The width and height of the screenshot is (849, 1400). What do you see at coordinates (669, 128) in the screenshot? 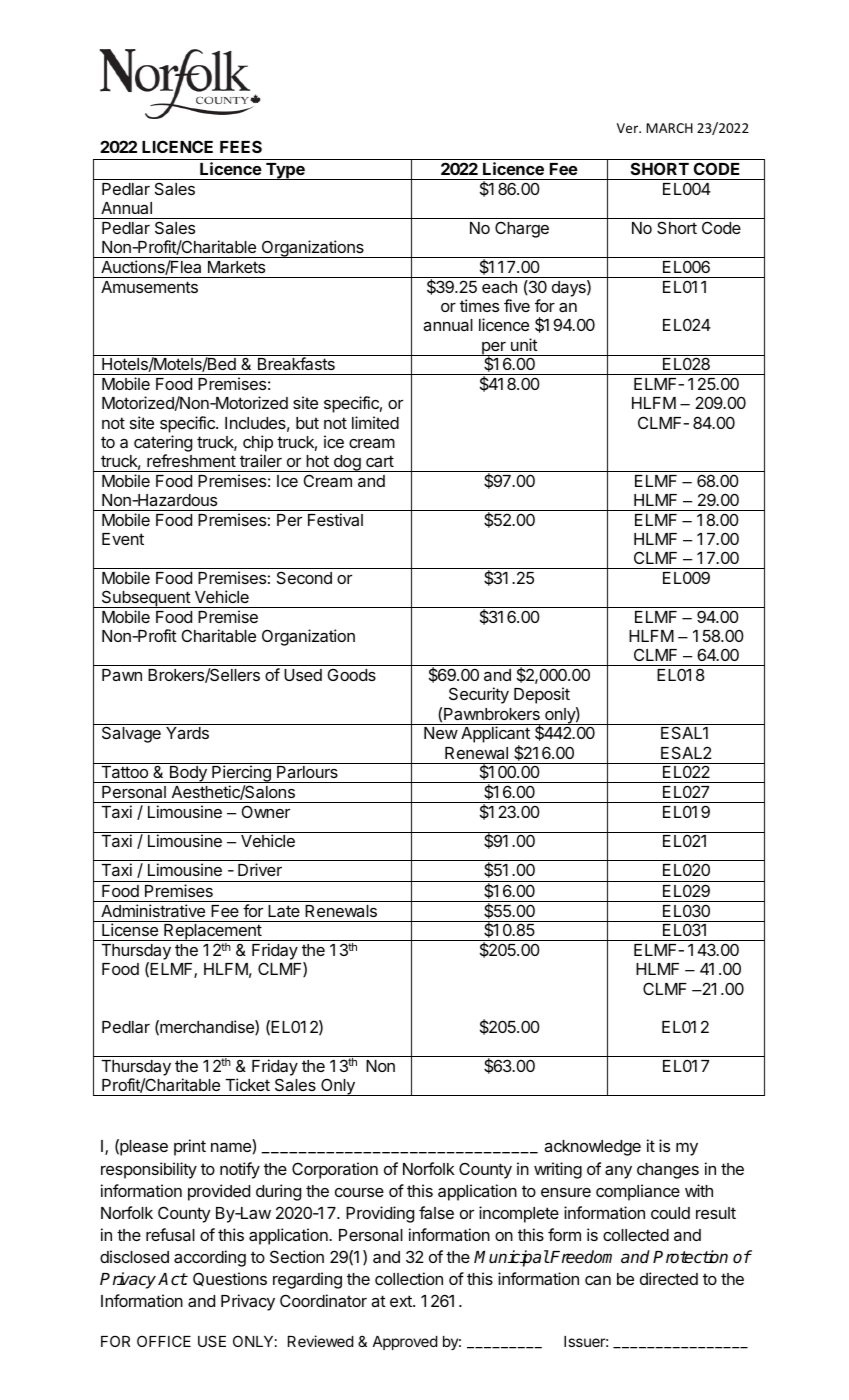
I see `MARCH` at bounding box center [669, 128].
